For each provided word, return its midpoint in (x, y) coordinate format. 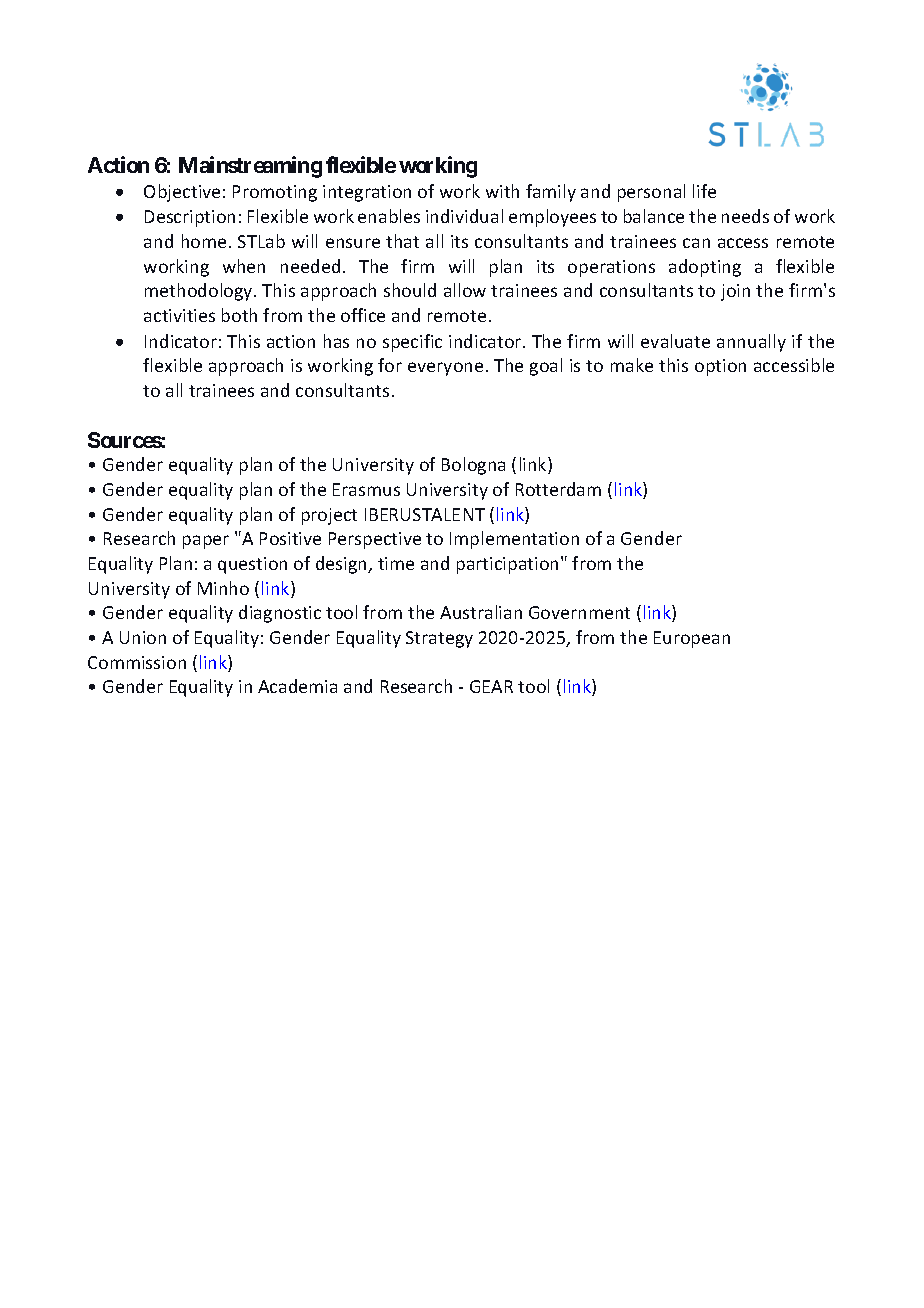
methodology (200, 292)
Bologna (473, 466)
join (735, 292)
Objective (182, 193)
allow (465, 290)
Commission (137, 662)
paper (206, 542)
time (396, 563)
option (720, 367)
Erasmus (366, 489)
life (704, 191)
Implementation (514, 540)
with (502, 191)
